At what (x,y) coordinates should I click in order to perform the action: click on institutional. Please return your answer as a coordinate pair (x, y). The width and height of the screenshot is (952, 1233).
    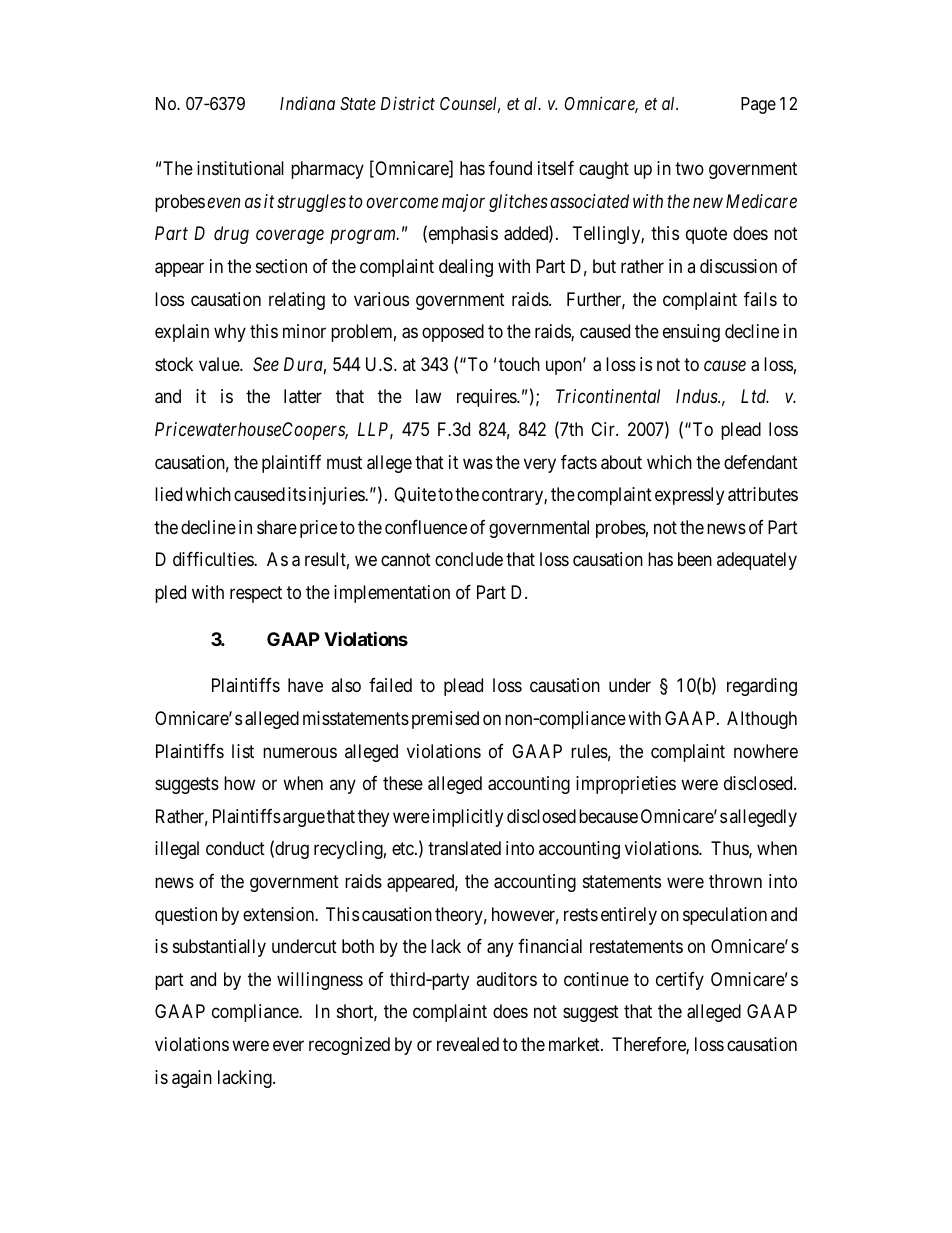
    Looking at the image, I should click on (240, 168).
